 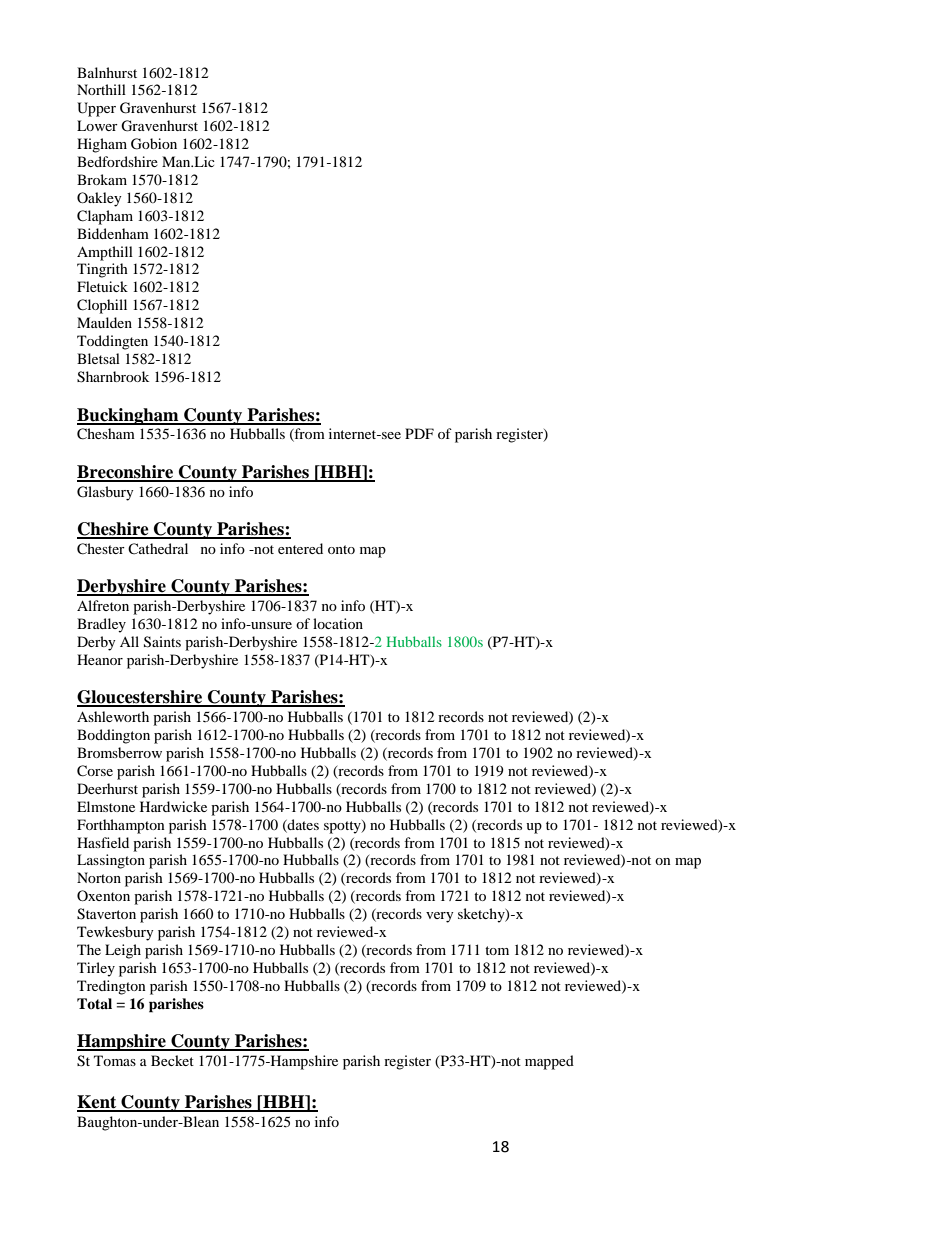 I want to click on Lower, so click(x=97, y=125).
